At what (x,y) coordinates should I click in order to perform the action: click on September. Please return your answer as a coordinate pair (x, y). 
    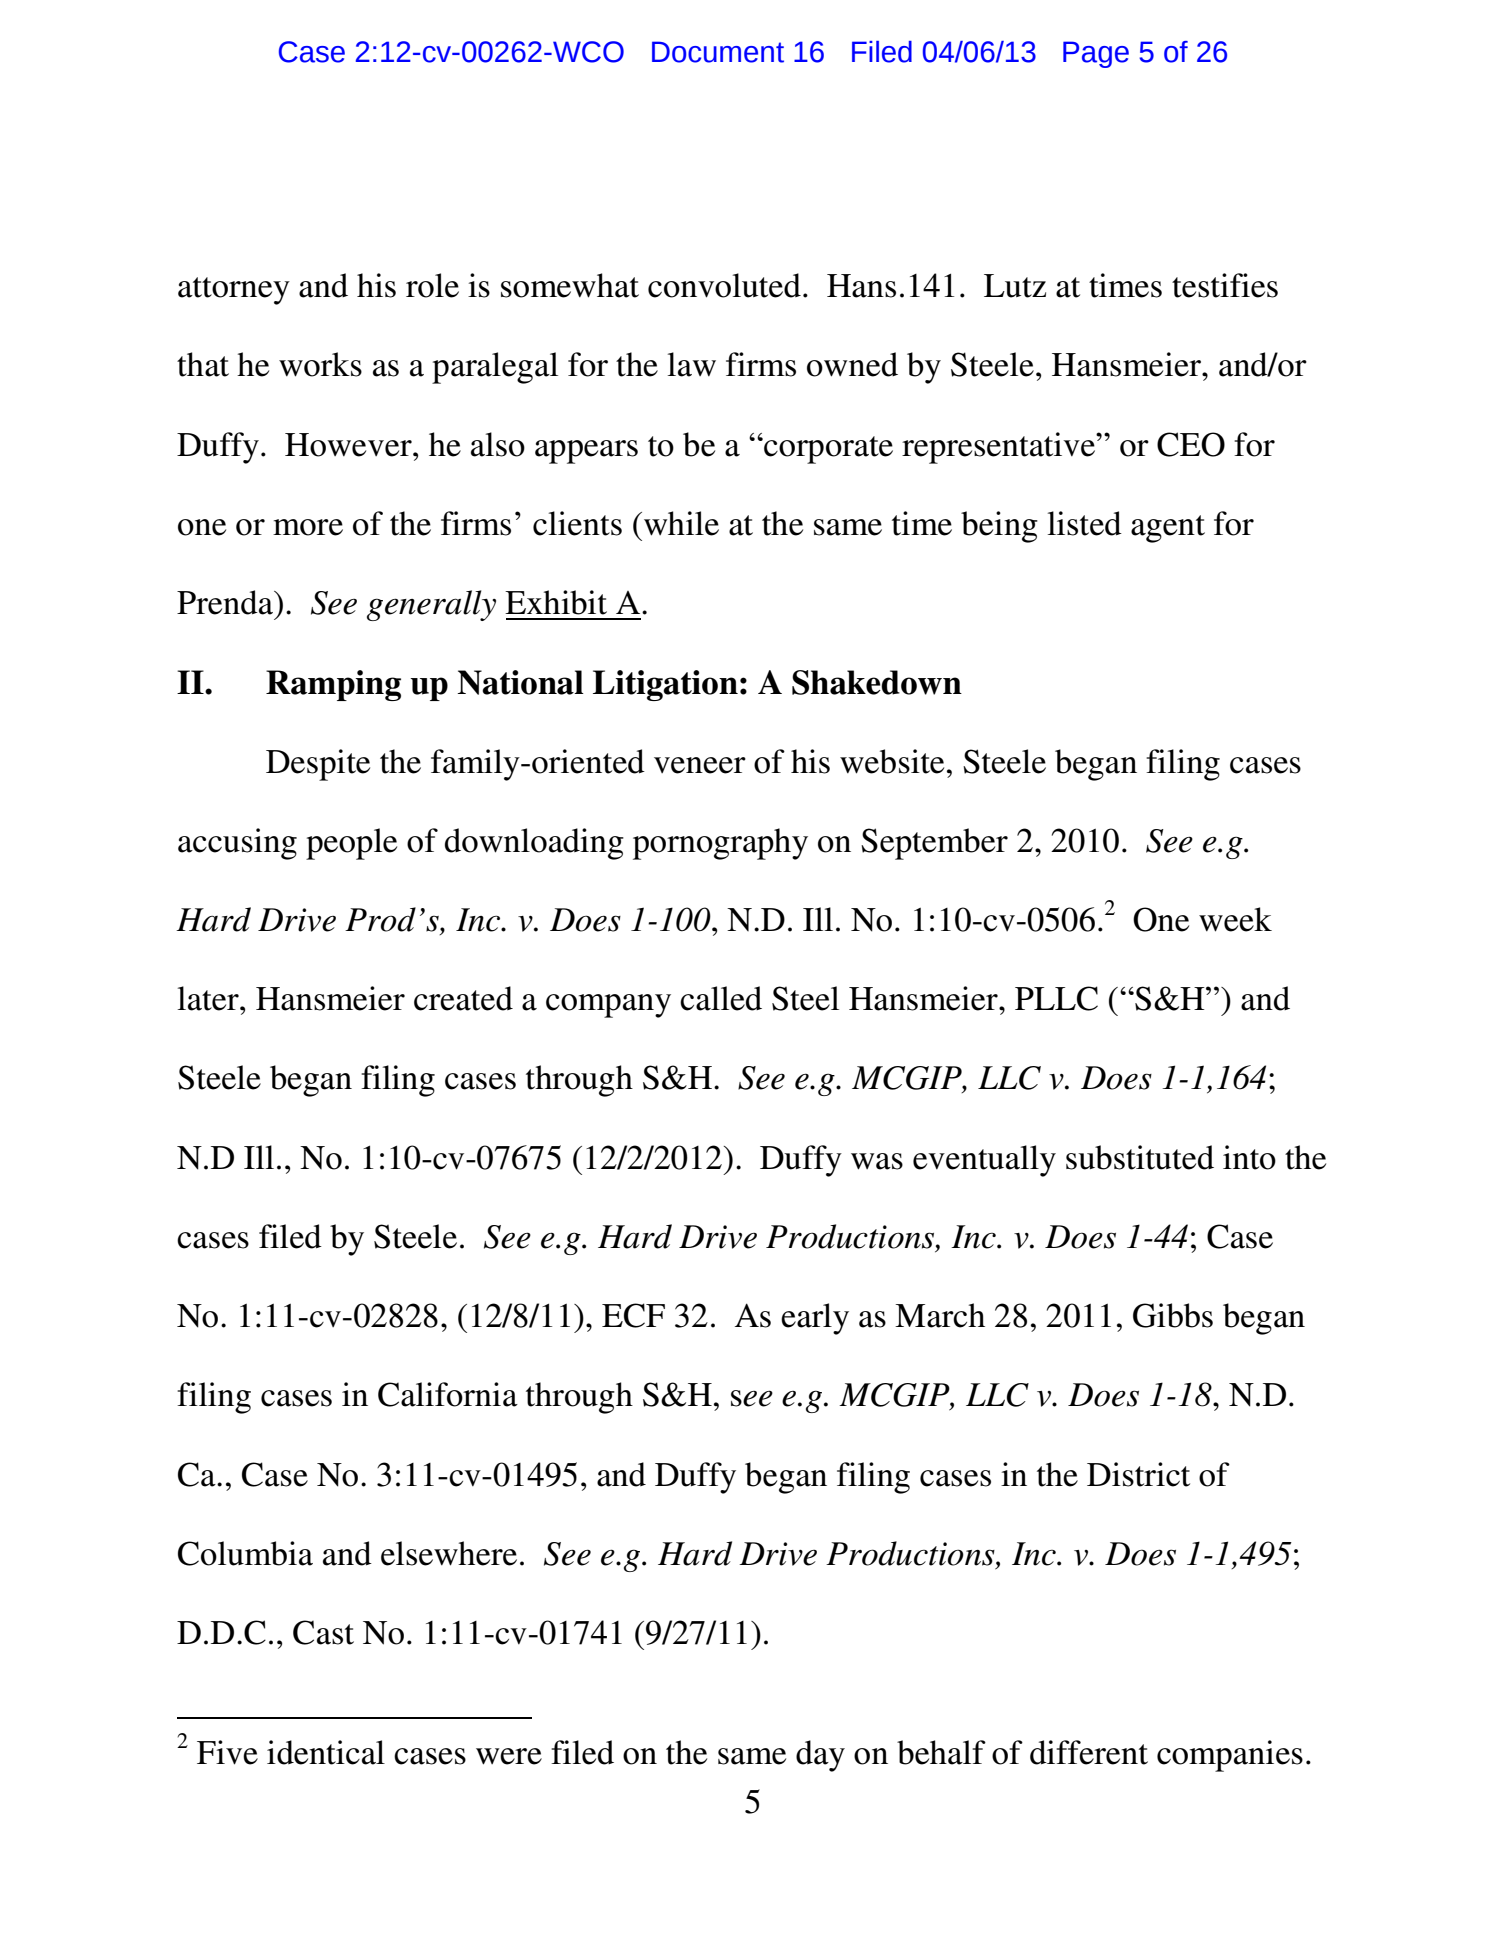
    Looking at the image, I should click on (934, 844).
